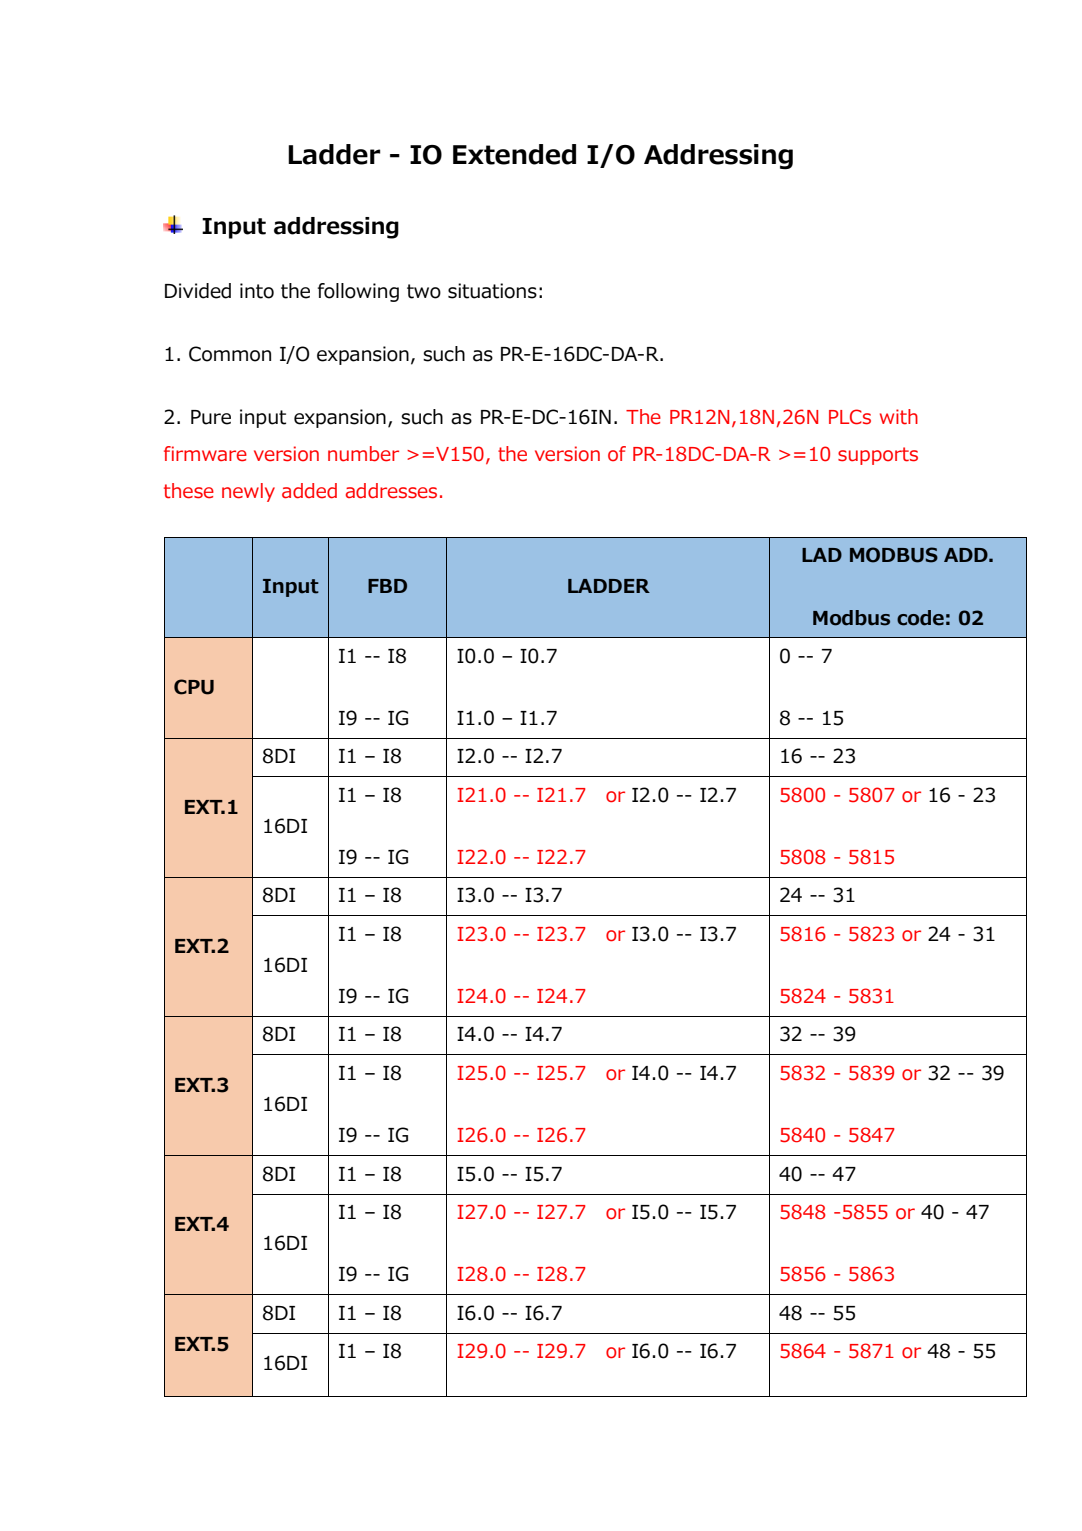 The image size is (1082, 1531). Describe the element at coordinates (899, 417) in the image. I see `with` at that location.
